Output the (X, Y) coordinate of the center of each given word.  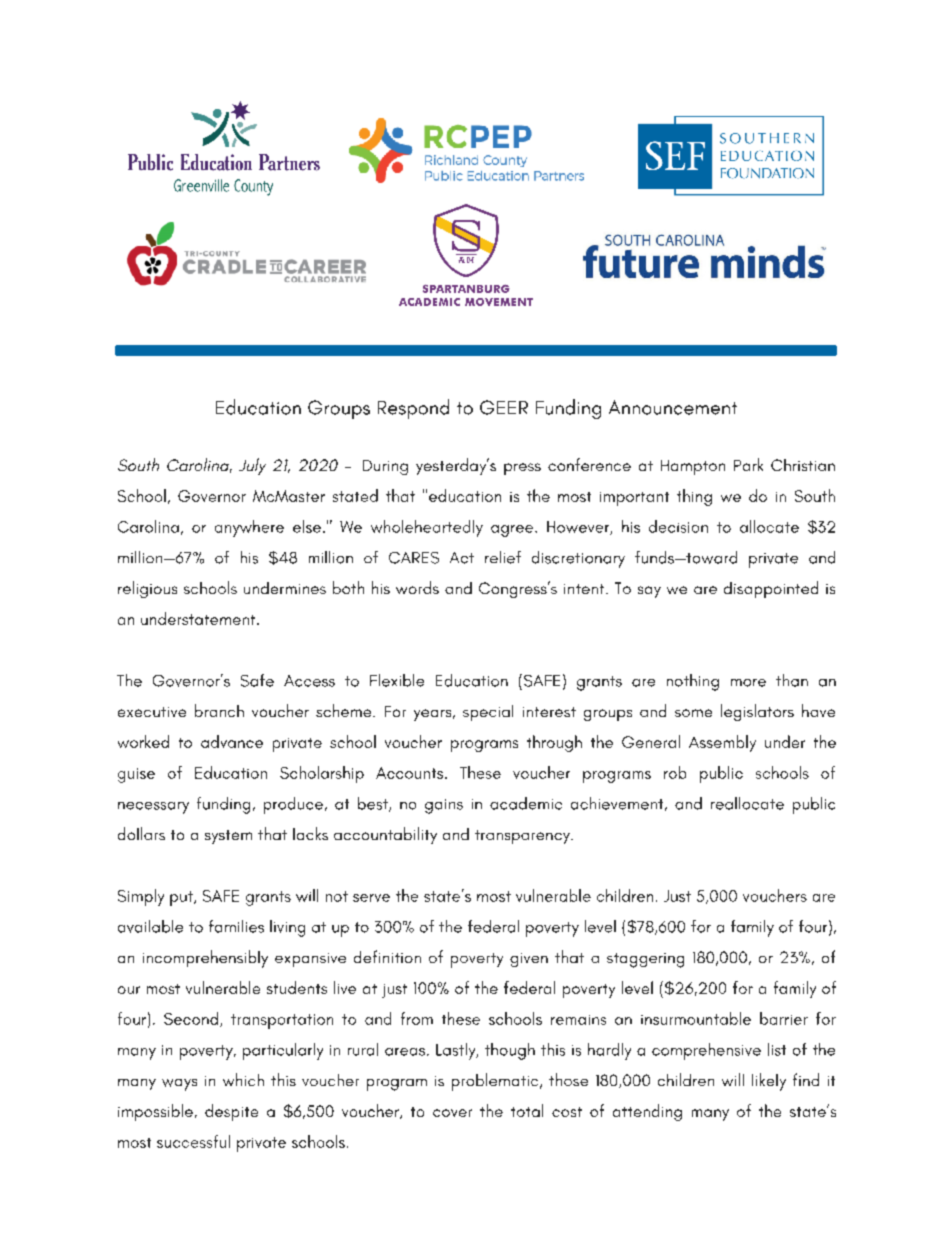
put (182, 898)
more (748, 683)
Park (748, 464)
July (252, 466)
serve (371, 898)
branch (219, 710)
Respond (413, 409)
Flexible (397, 680)
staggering (645, 960)
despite (231, 1112)
